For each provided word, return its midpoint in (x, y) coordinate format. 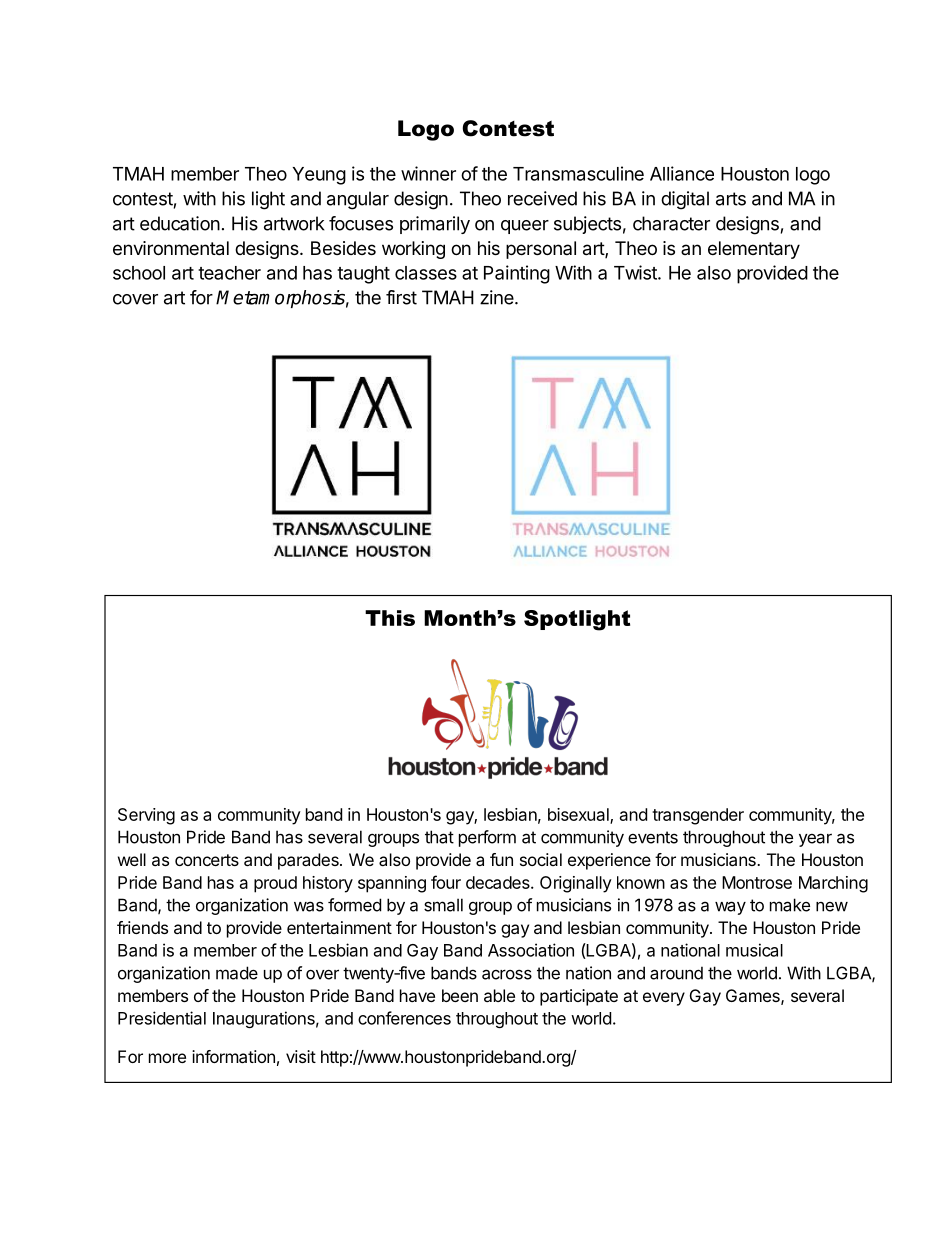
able (499, 995)
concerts (207, 860)
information (233, 1056)
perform (487, 838)
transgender (698, 816)
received (542, 198)
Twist (636, 272)
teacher (229, 273)
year (815, 840)
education (180, 223)
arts (731, 199)
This (390, 618)
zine (498, 297)
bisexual (579, 815)
